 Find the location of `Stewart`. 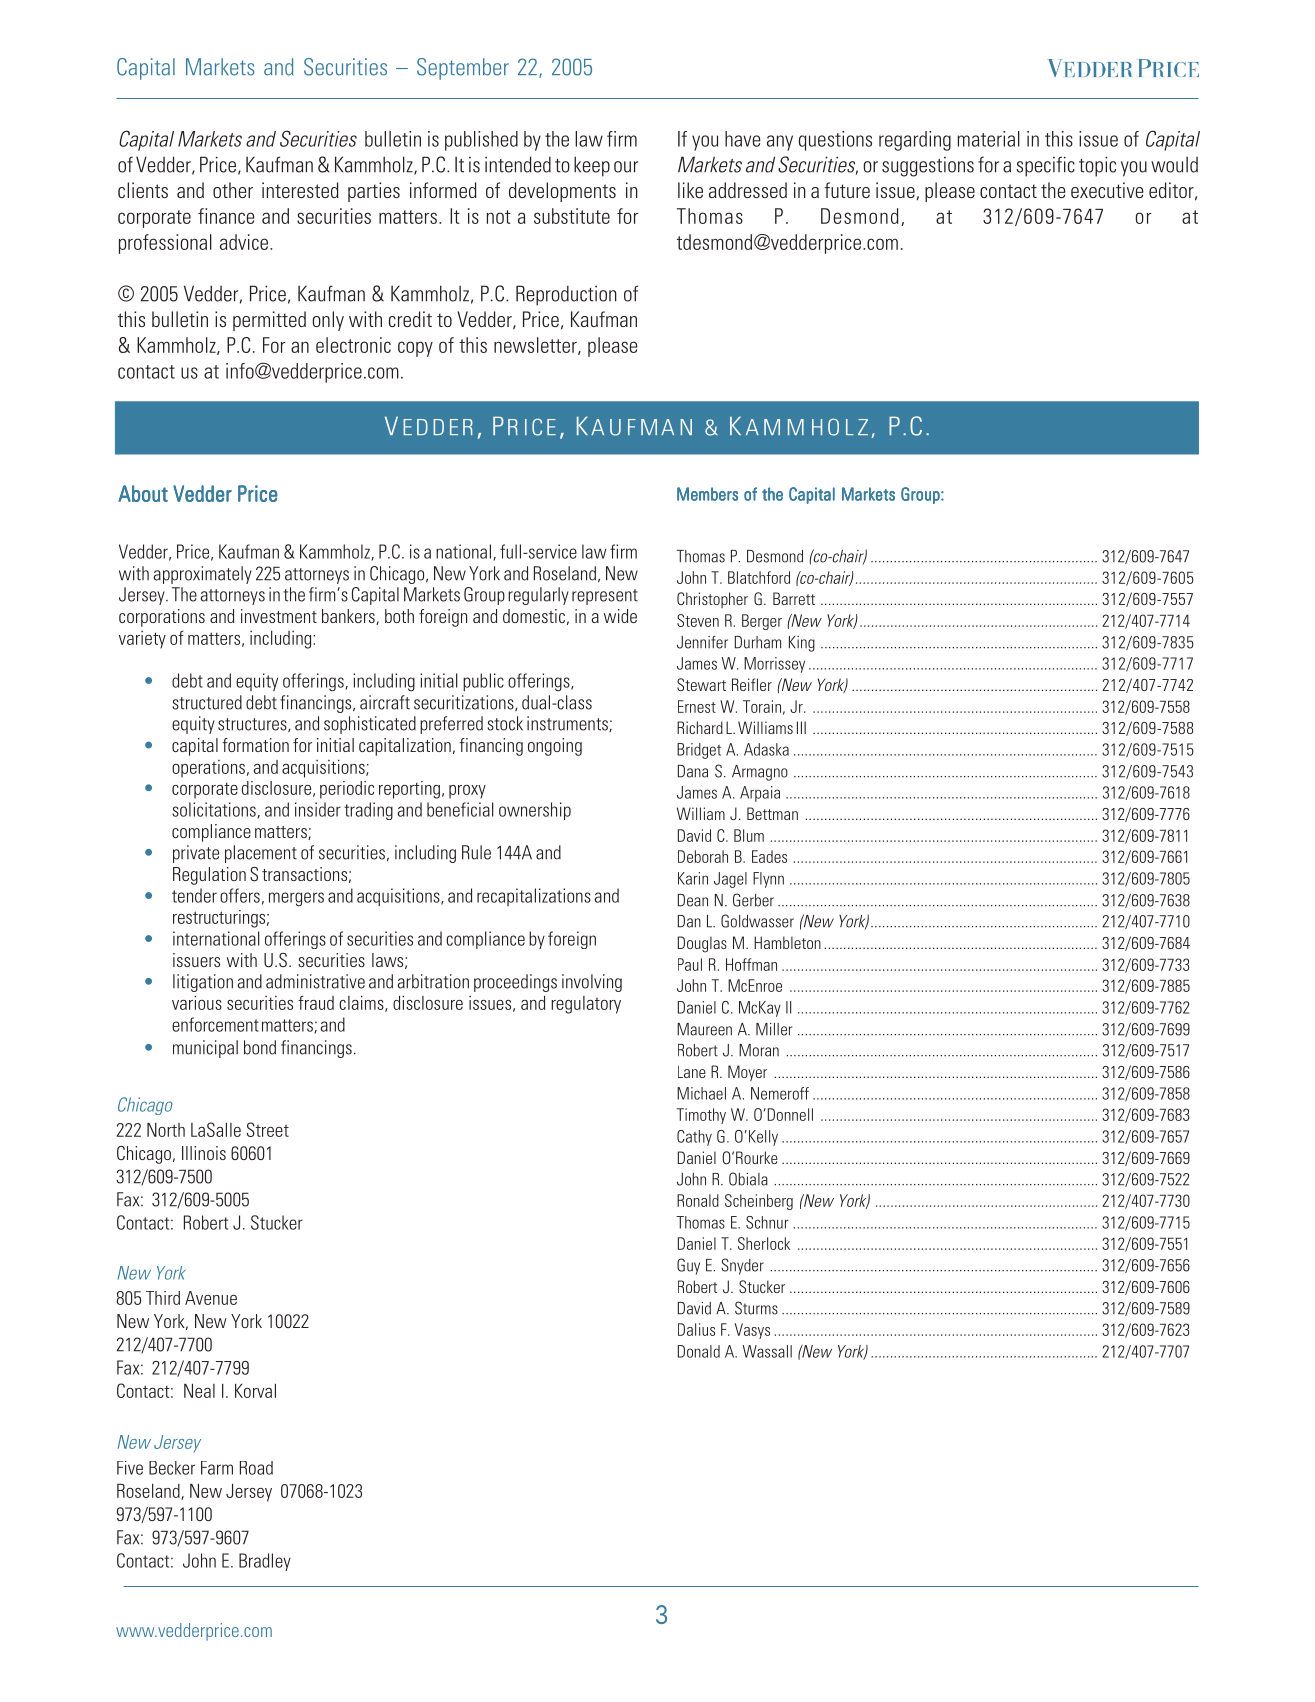

Stewart is located at coordinates (701, 684).
